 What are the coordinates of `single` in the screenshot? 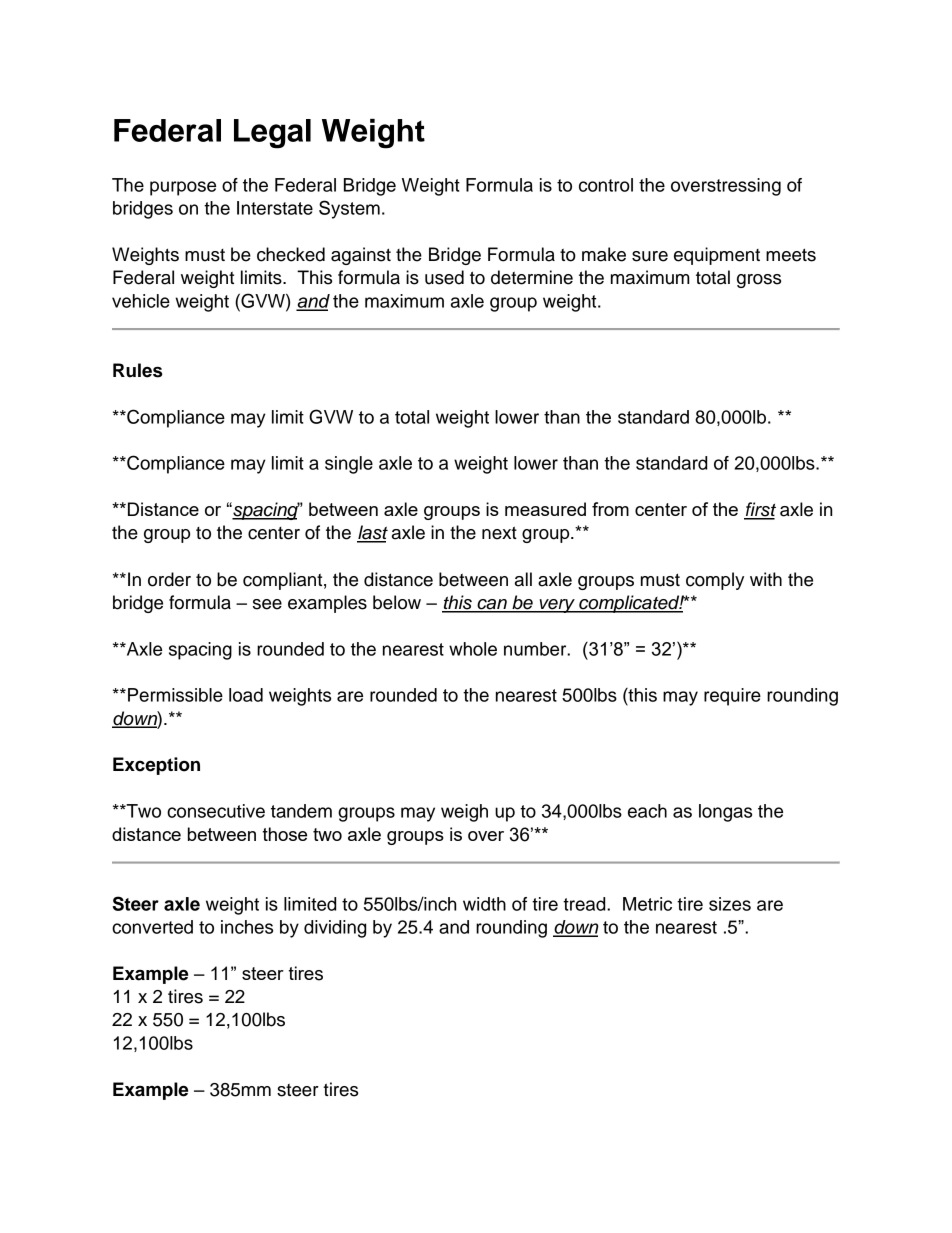 It's located at (349, 465).
